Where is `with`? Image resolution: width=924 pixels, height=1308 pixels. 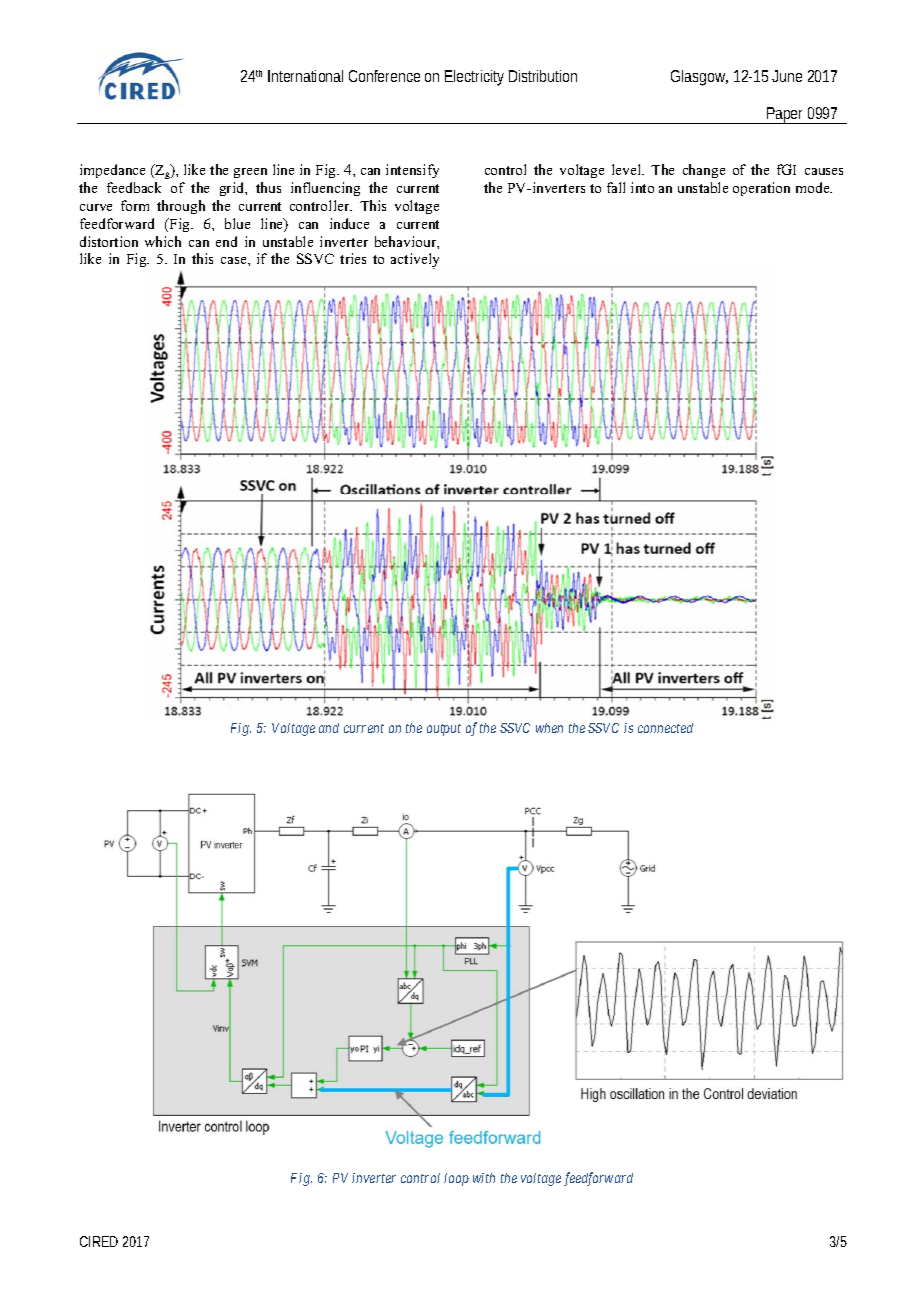
with is located at coordinates (484, 1178).
